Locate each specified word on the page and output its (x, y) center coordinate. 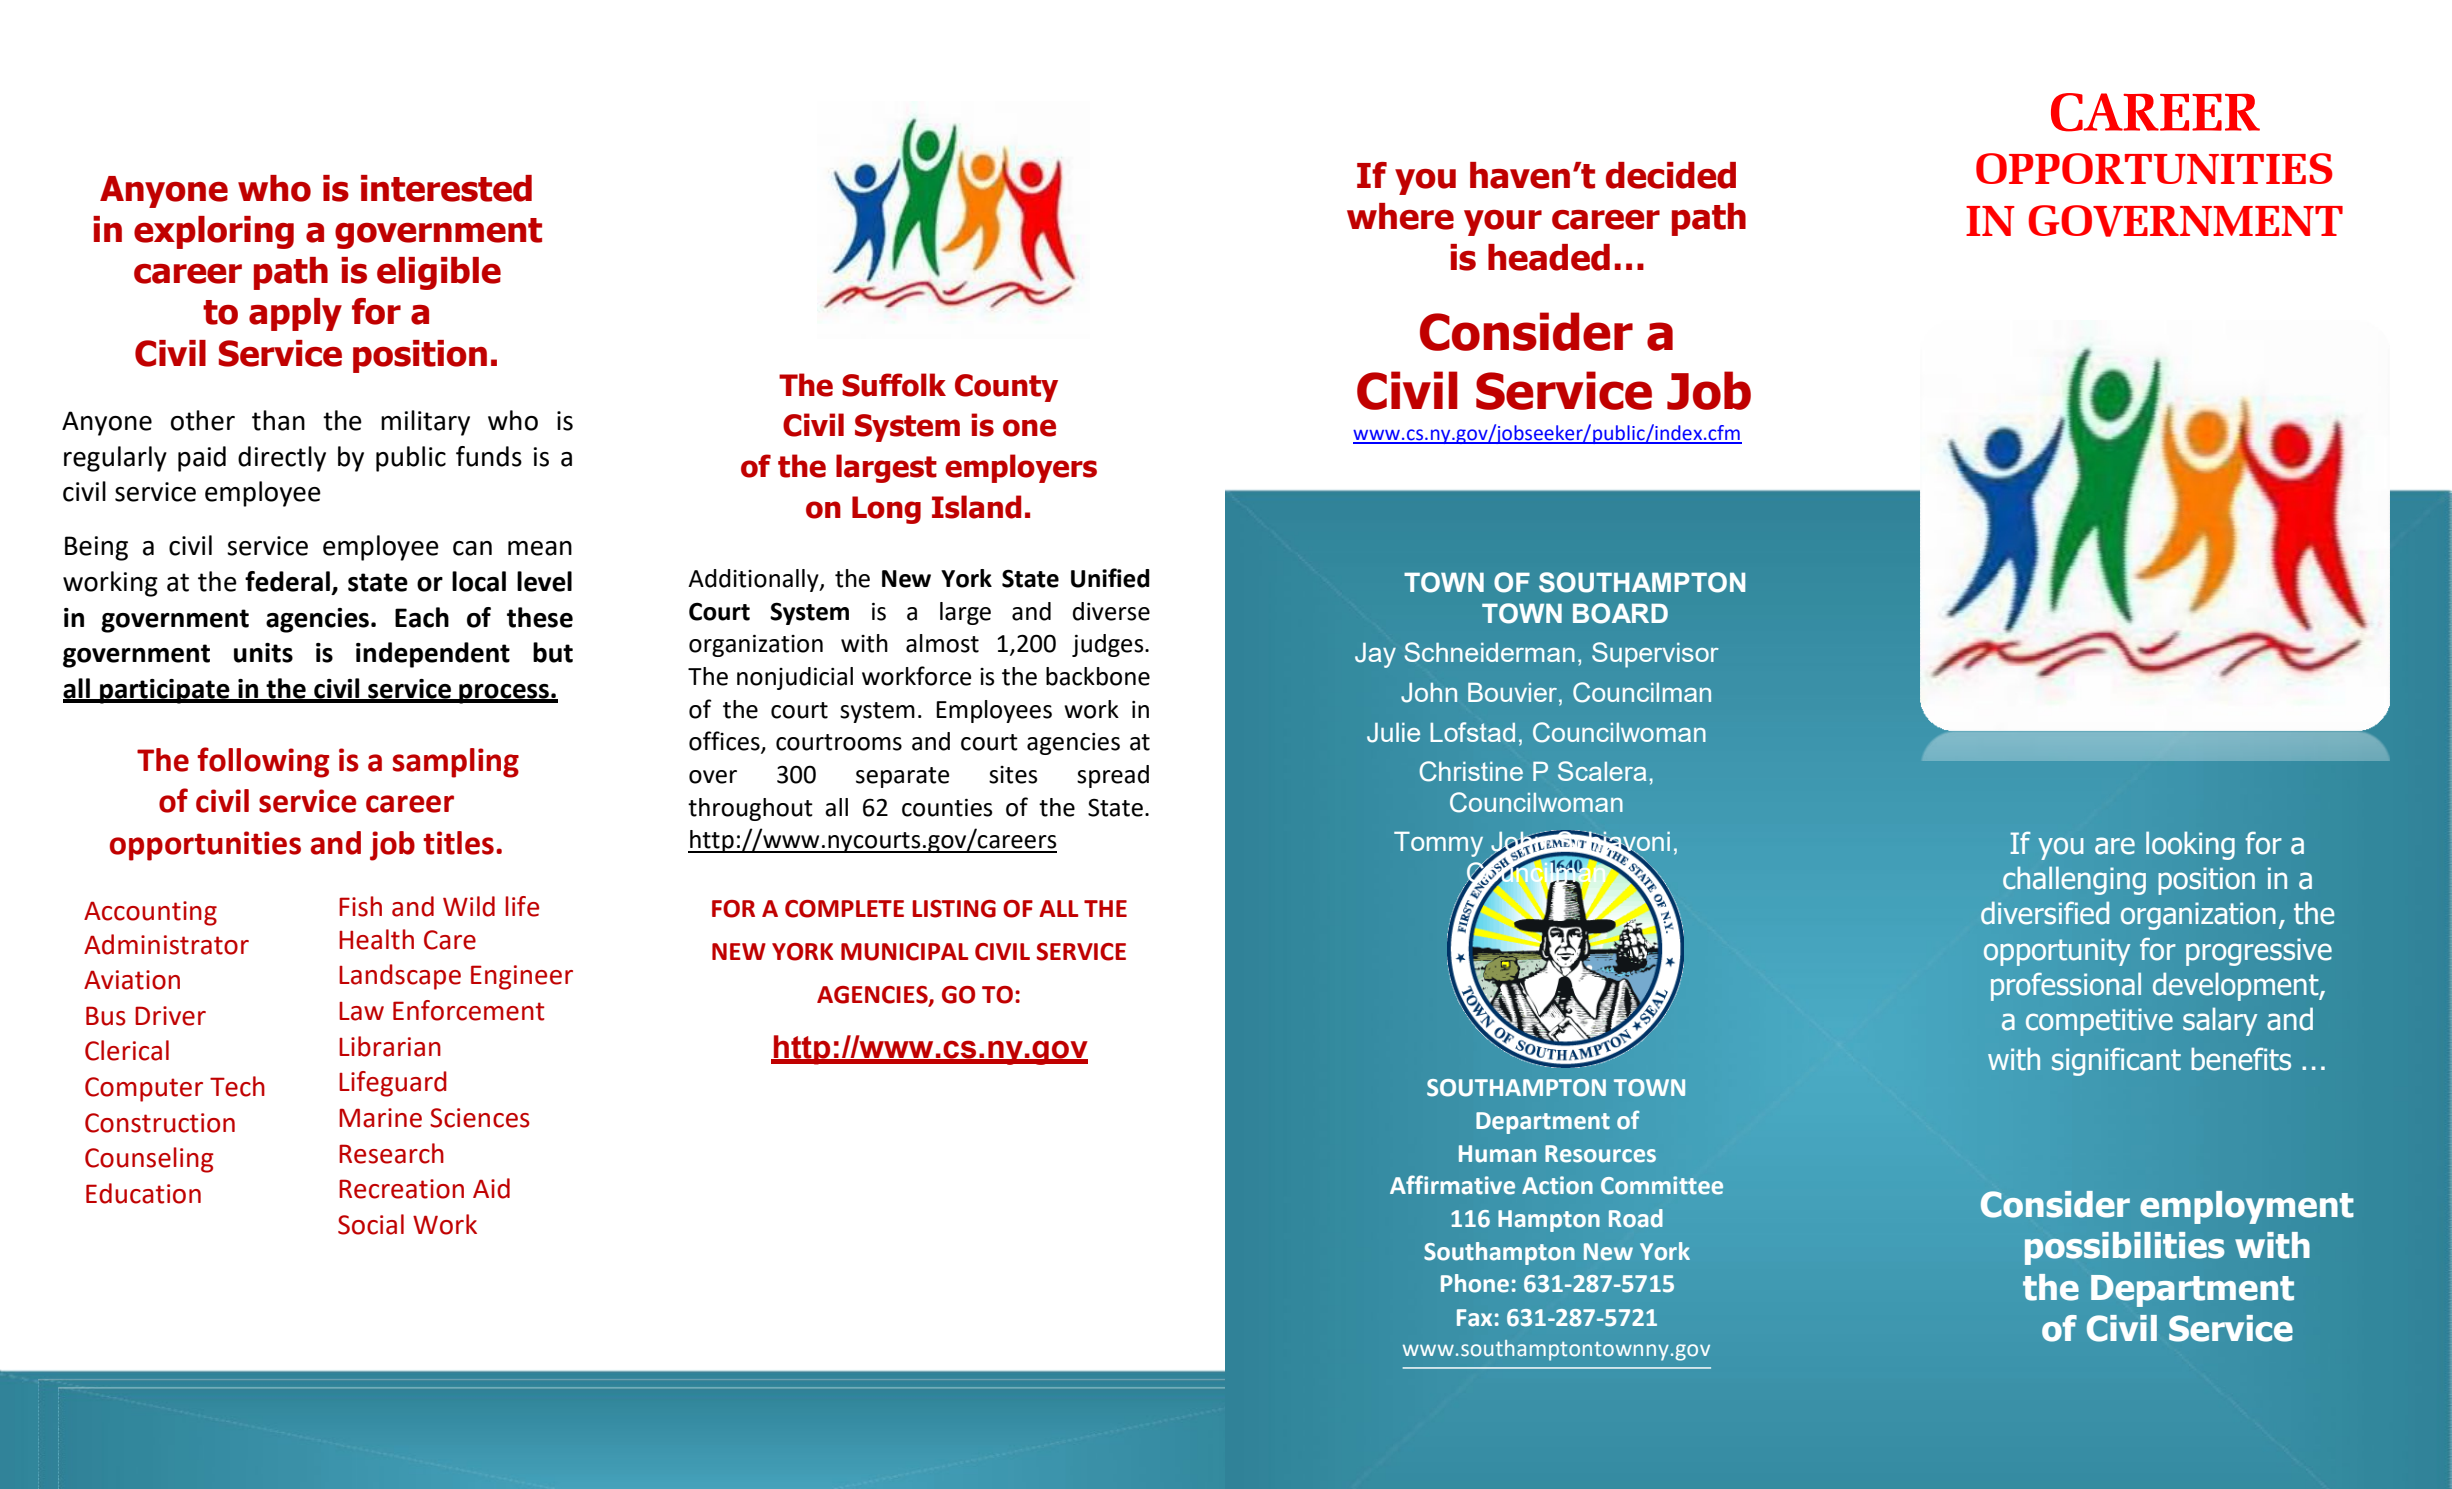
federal (287, 581)
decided (1671, 175)
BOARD (1620, 613)
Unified (1110, 578)
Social (371, 1224)
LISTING (954, 909)
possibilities (2124, 1248)
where (1400, 216)
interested (446, 188)
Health (376, 939)
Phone (1475, 1283)
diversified (2045, 913)
